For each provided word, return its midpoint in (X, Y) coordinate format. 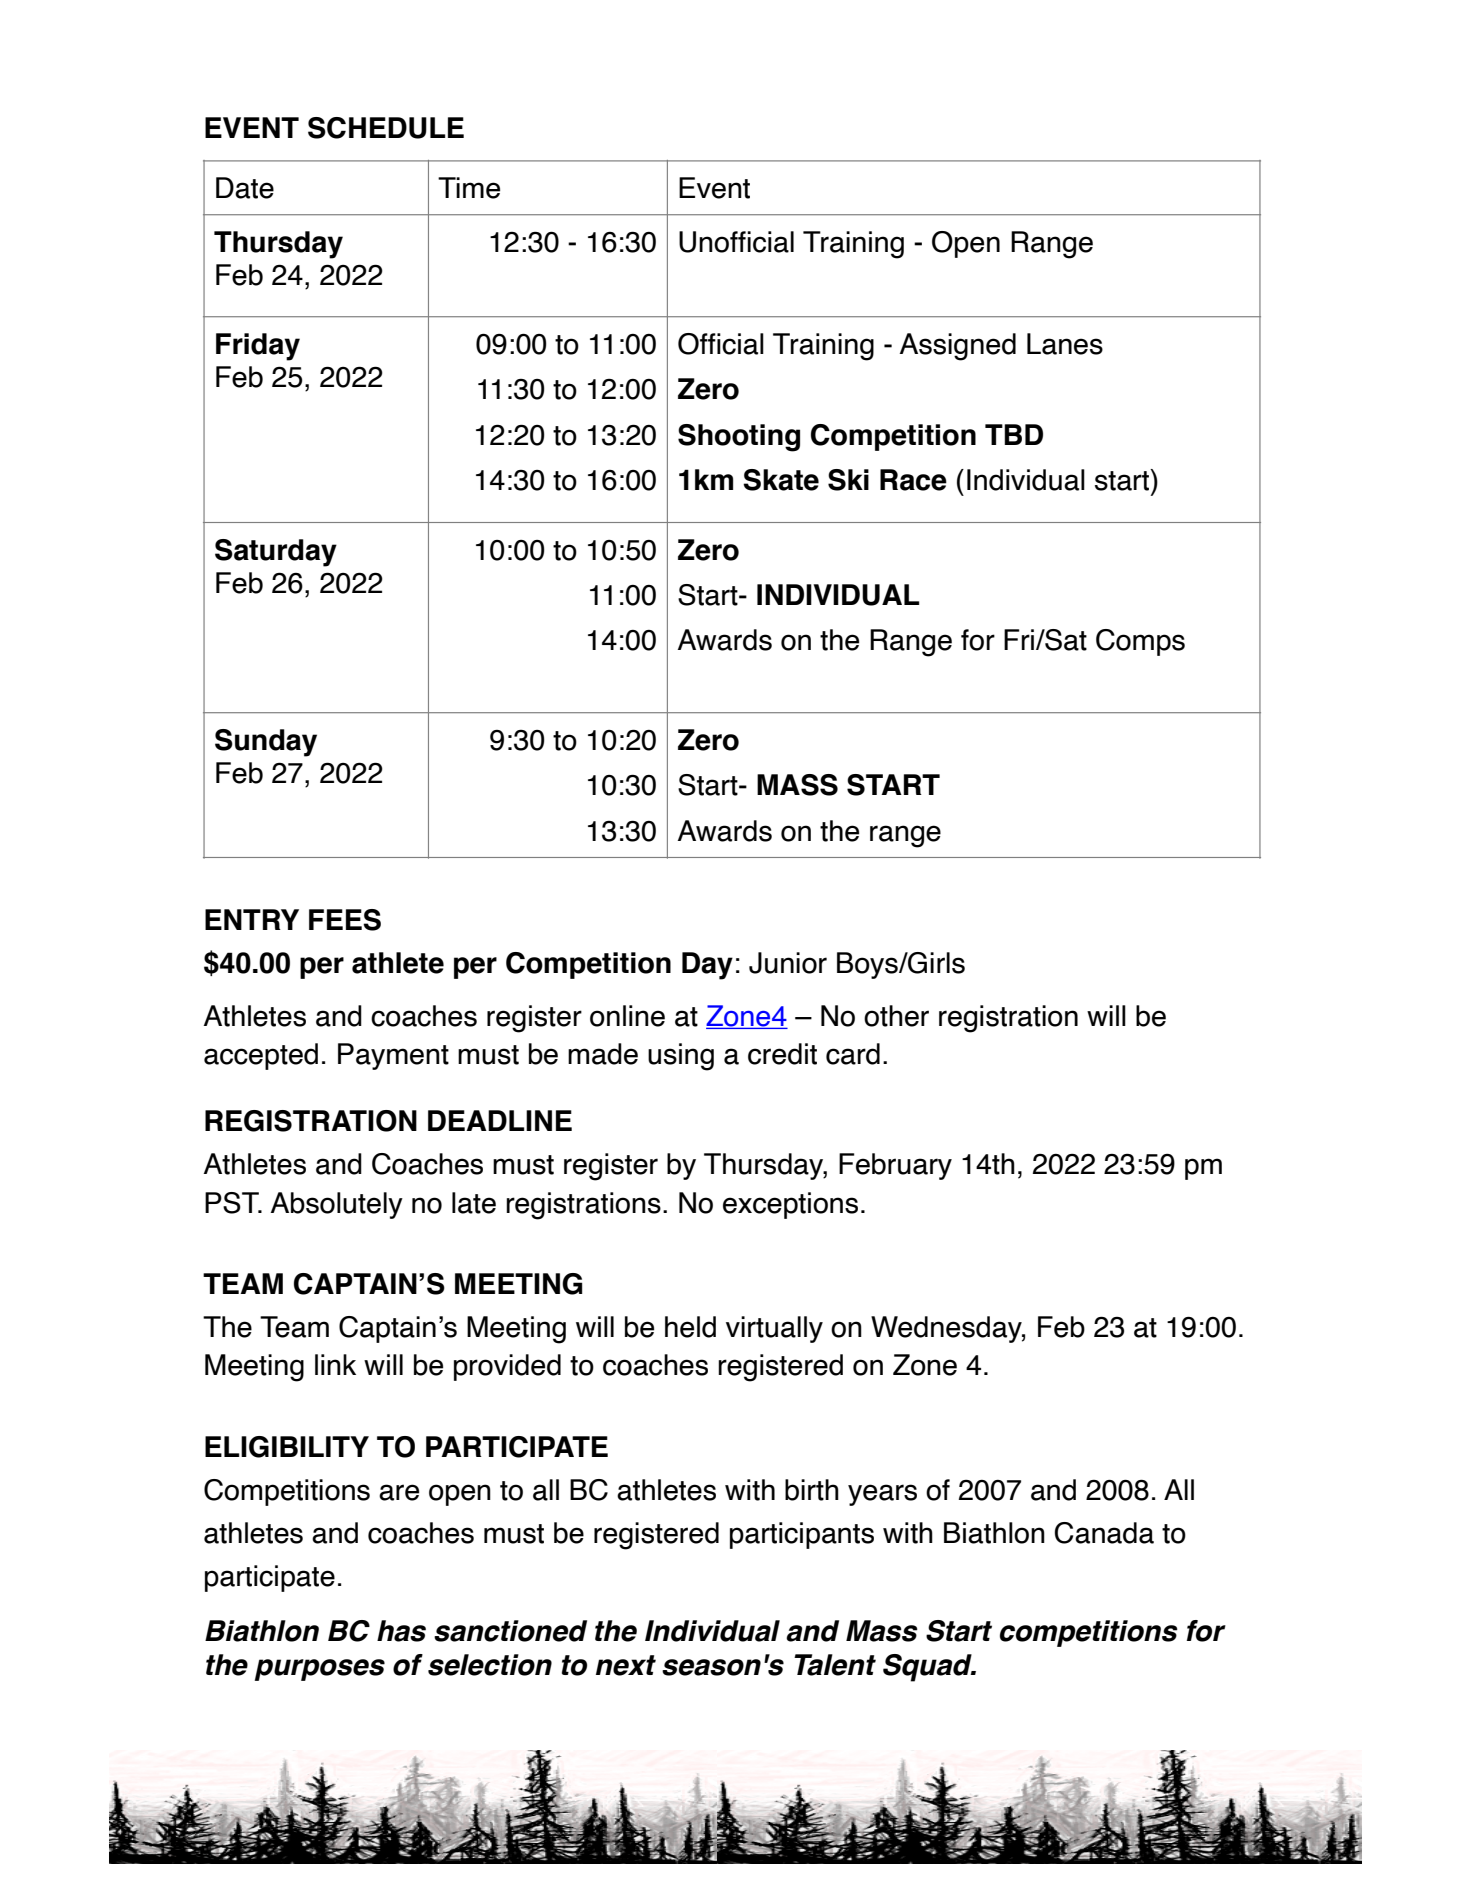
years (882, 1495)
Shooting (739, 438)
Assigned (958, 347)
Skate (781, 480)
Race (913, 480)
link (335, 1364)
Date (245, 188)
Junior (788, 963)
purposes (320, 1670)
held (690, 1327)
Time (469, 188)
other (896, 1016)
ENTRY (252, 919)
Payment (393, 1056)
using (681, 1057)
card (853, 1054)
